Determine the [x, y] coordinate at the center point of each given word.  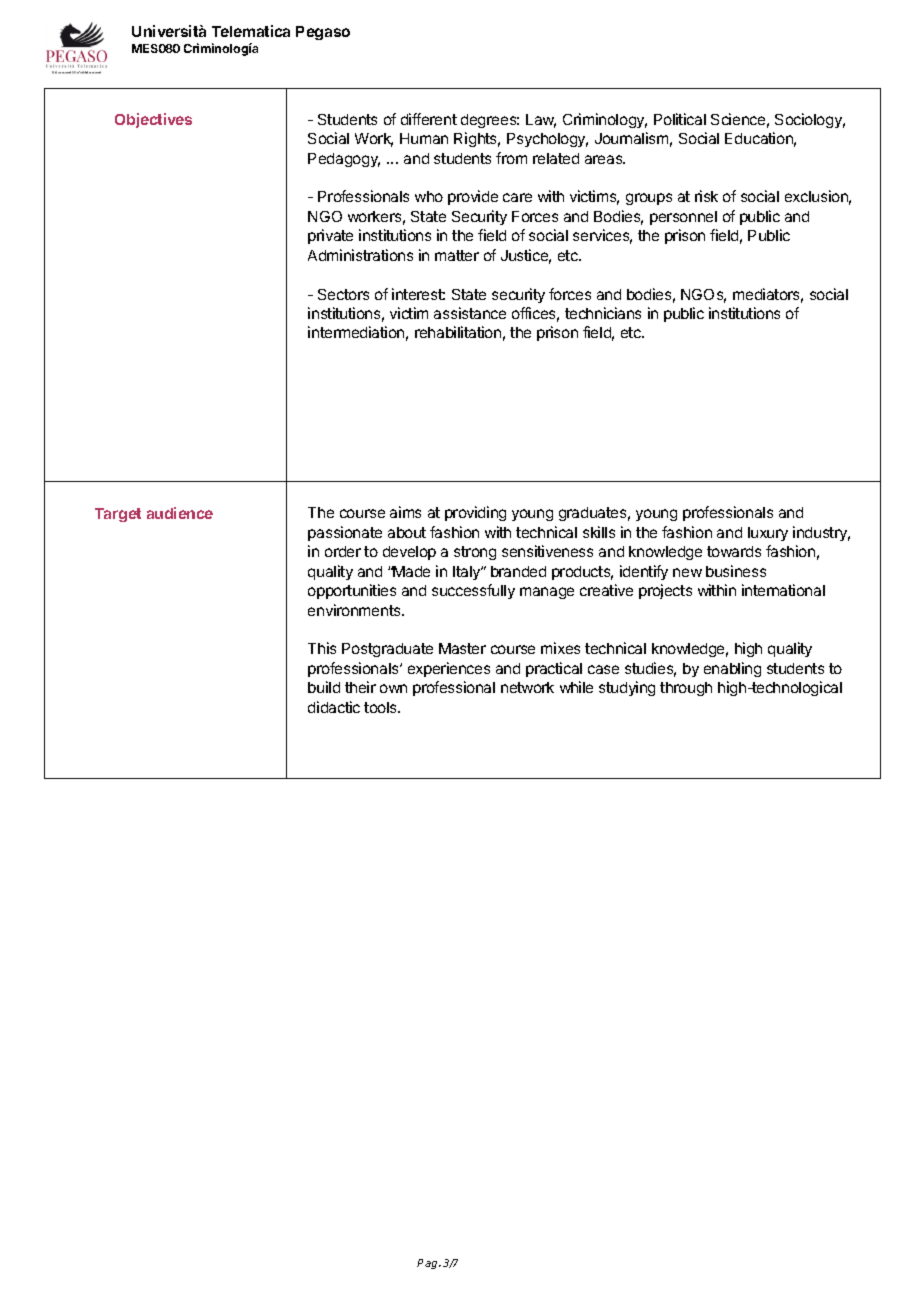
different [429, 119]
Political [680, 119]
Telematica [251, 31]
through [686, 689]
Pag [428, 1264]
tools [382, 707]
